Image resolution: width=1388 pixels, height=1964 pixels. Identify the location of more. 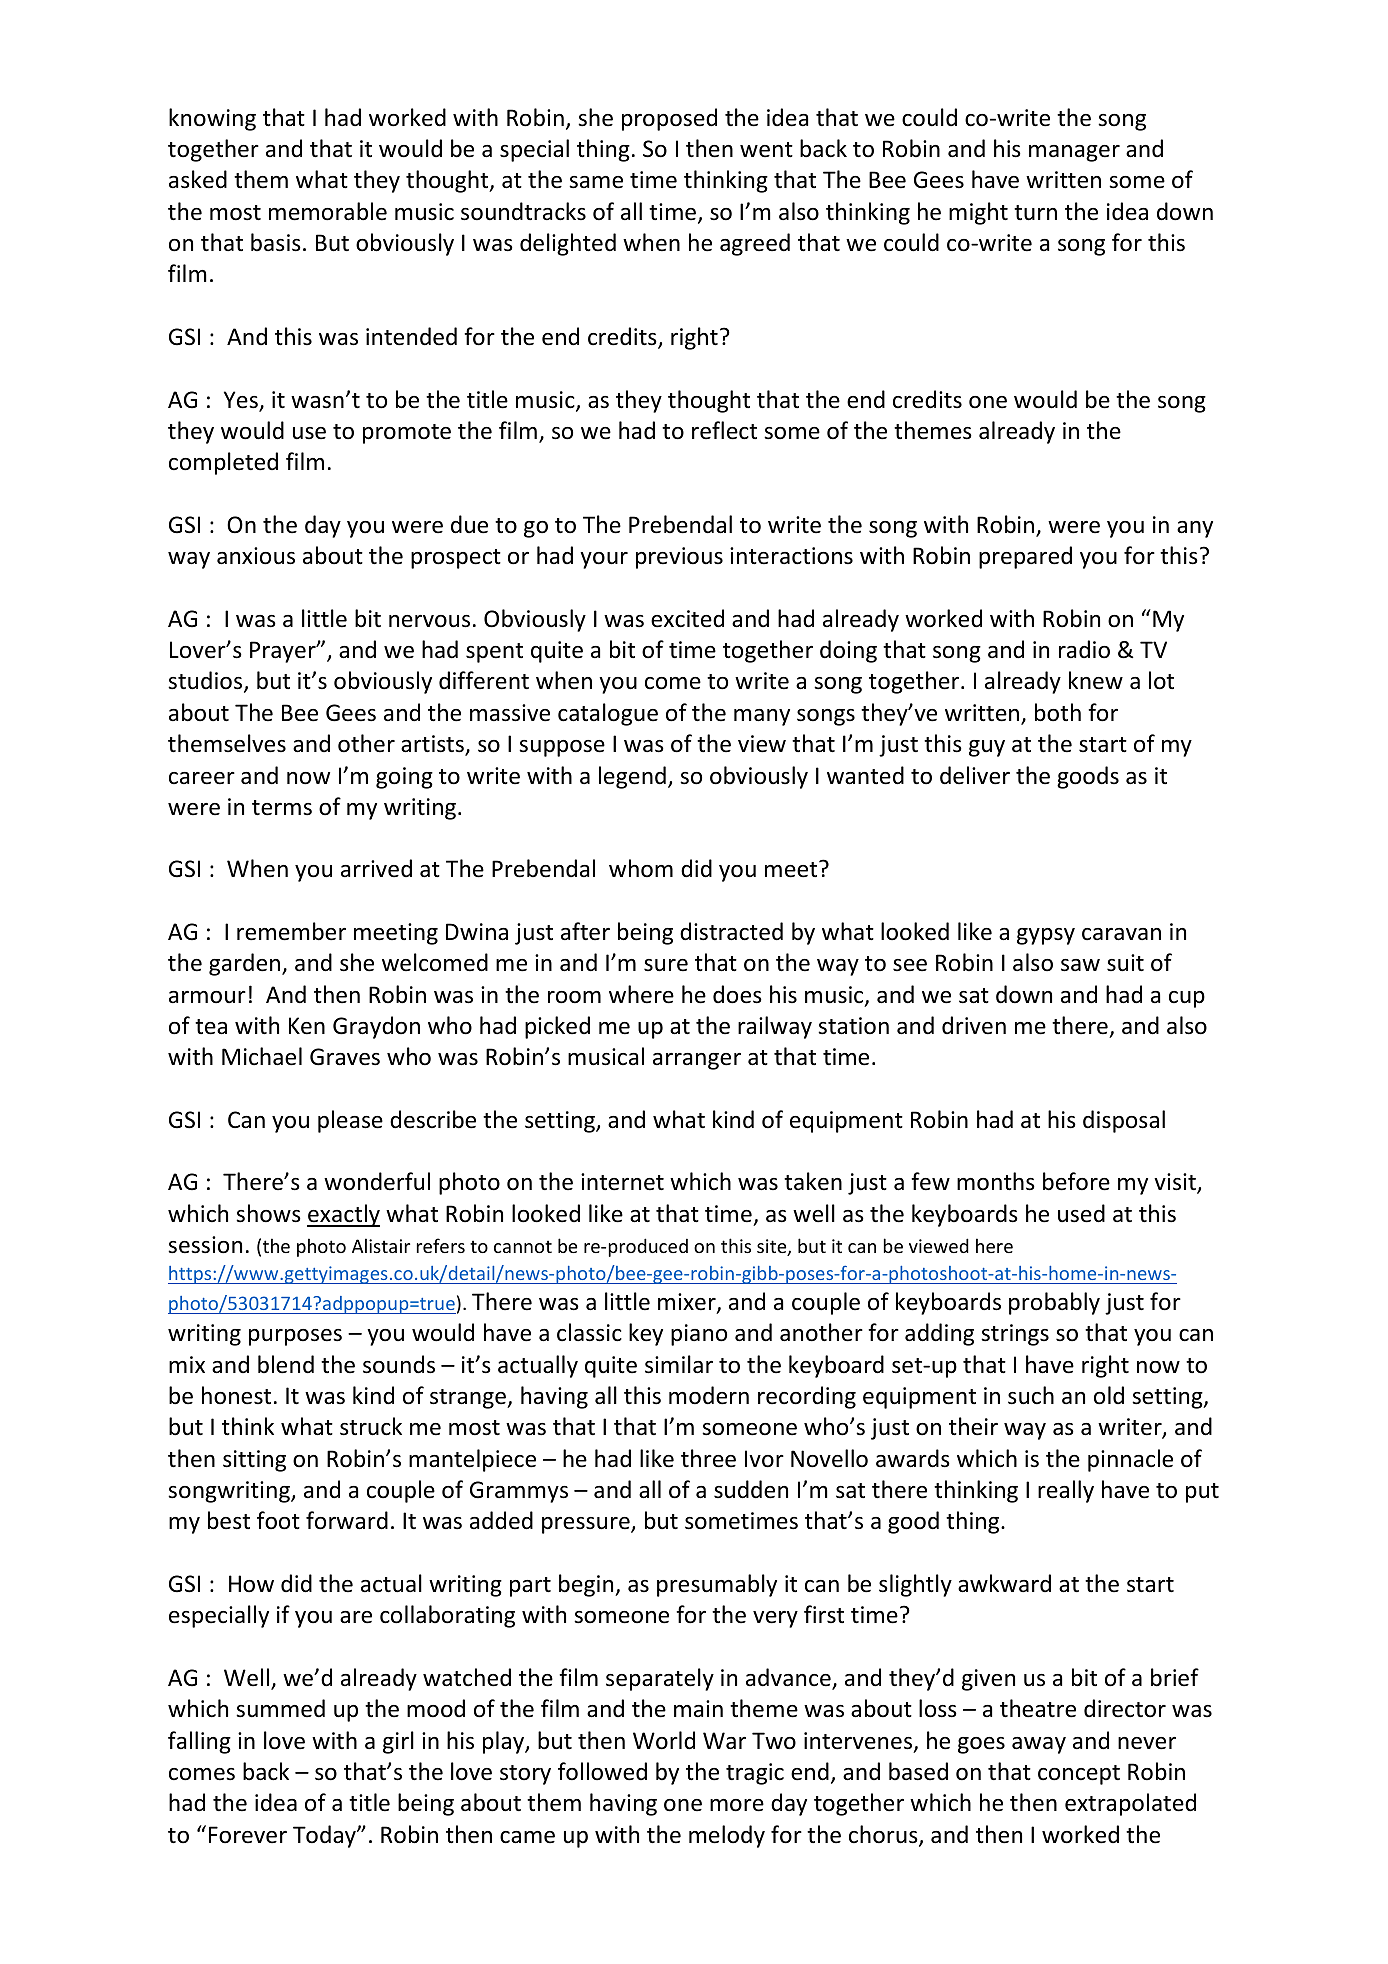
(737, 1805).
